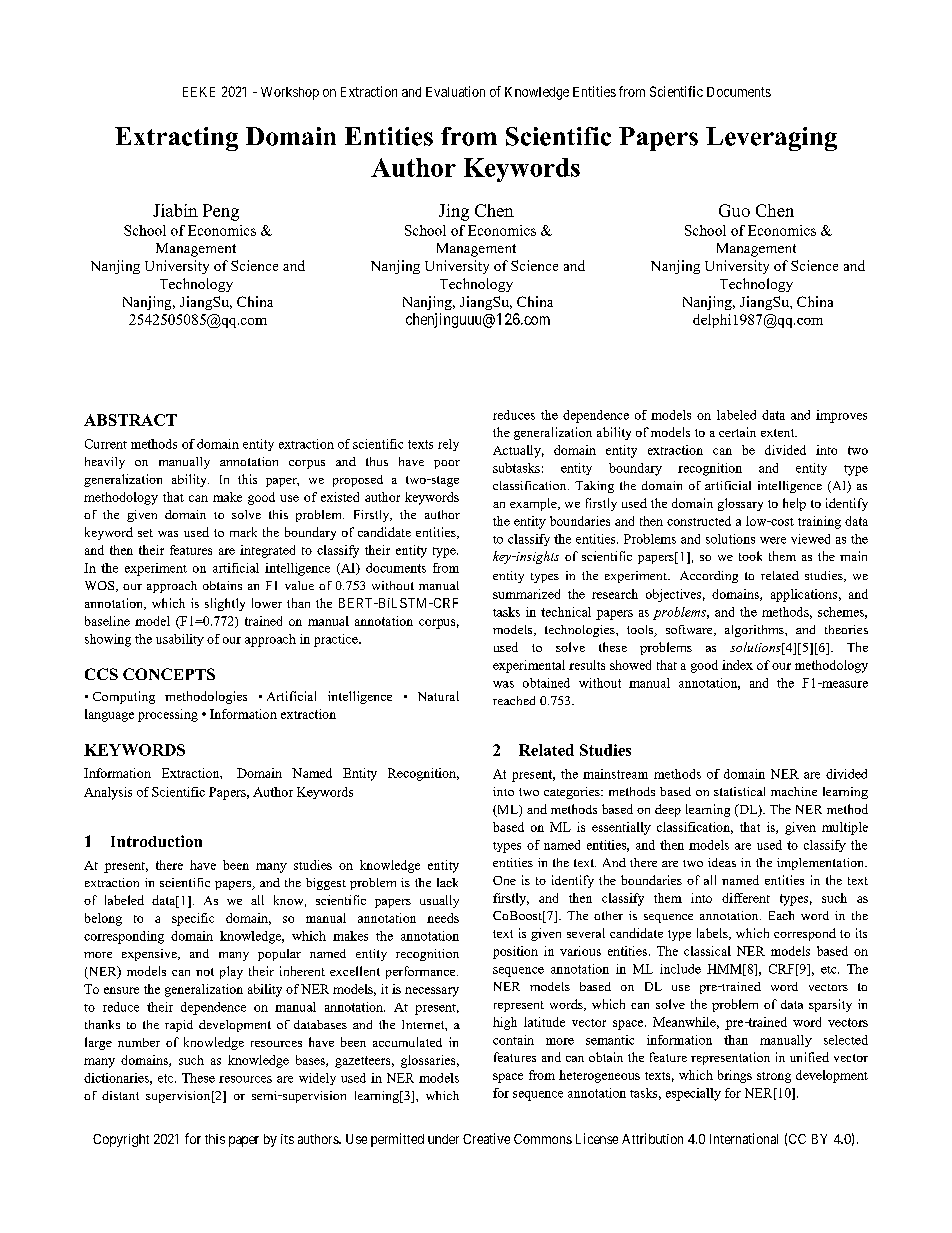 The image size is (952, 1233). Describe the element at coordinates (722, 862) in the screenshot. I see `ideas` at that location.
